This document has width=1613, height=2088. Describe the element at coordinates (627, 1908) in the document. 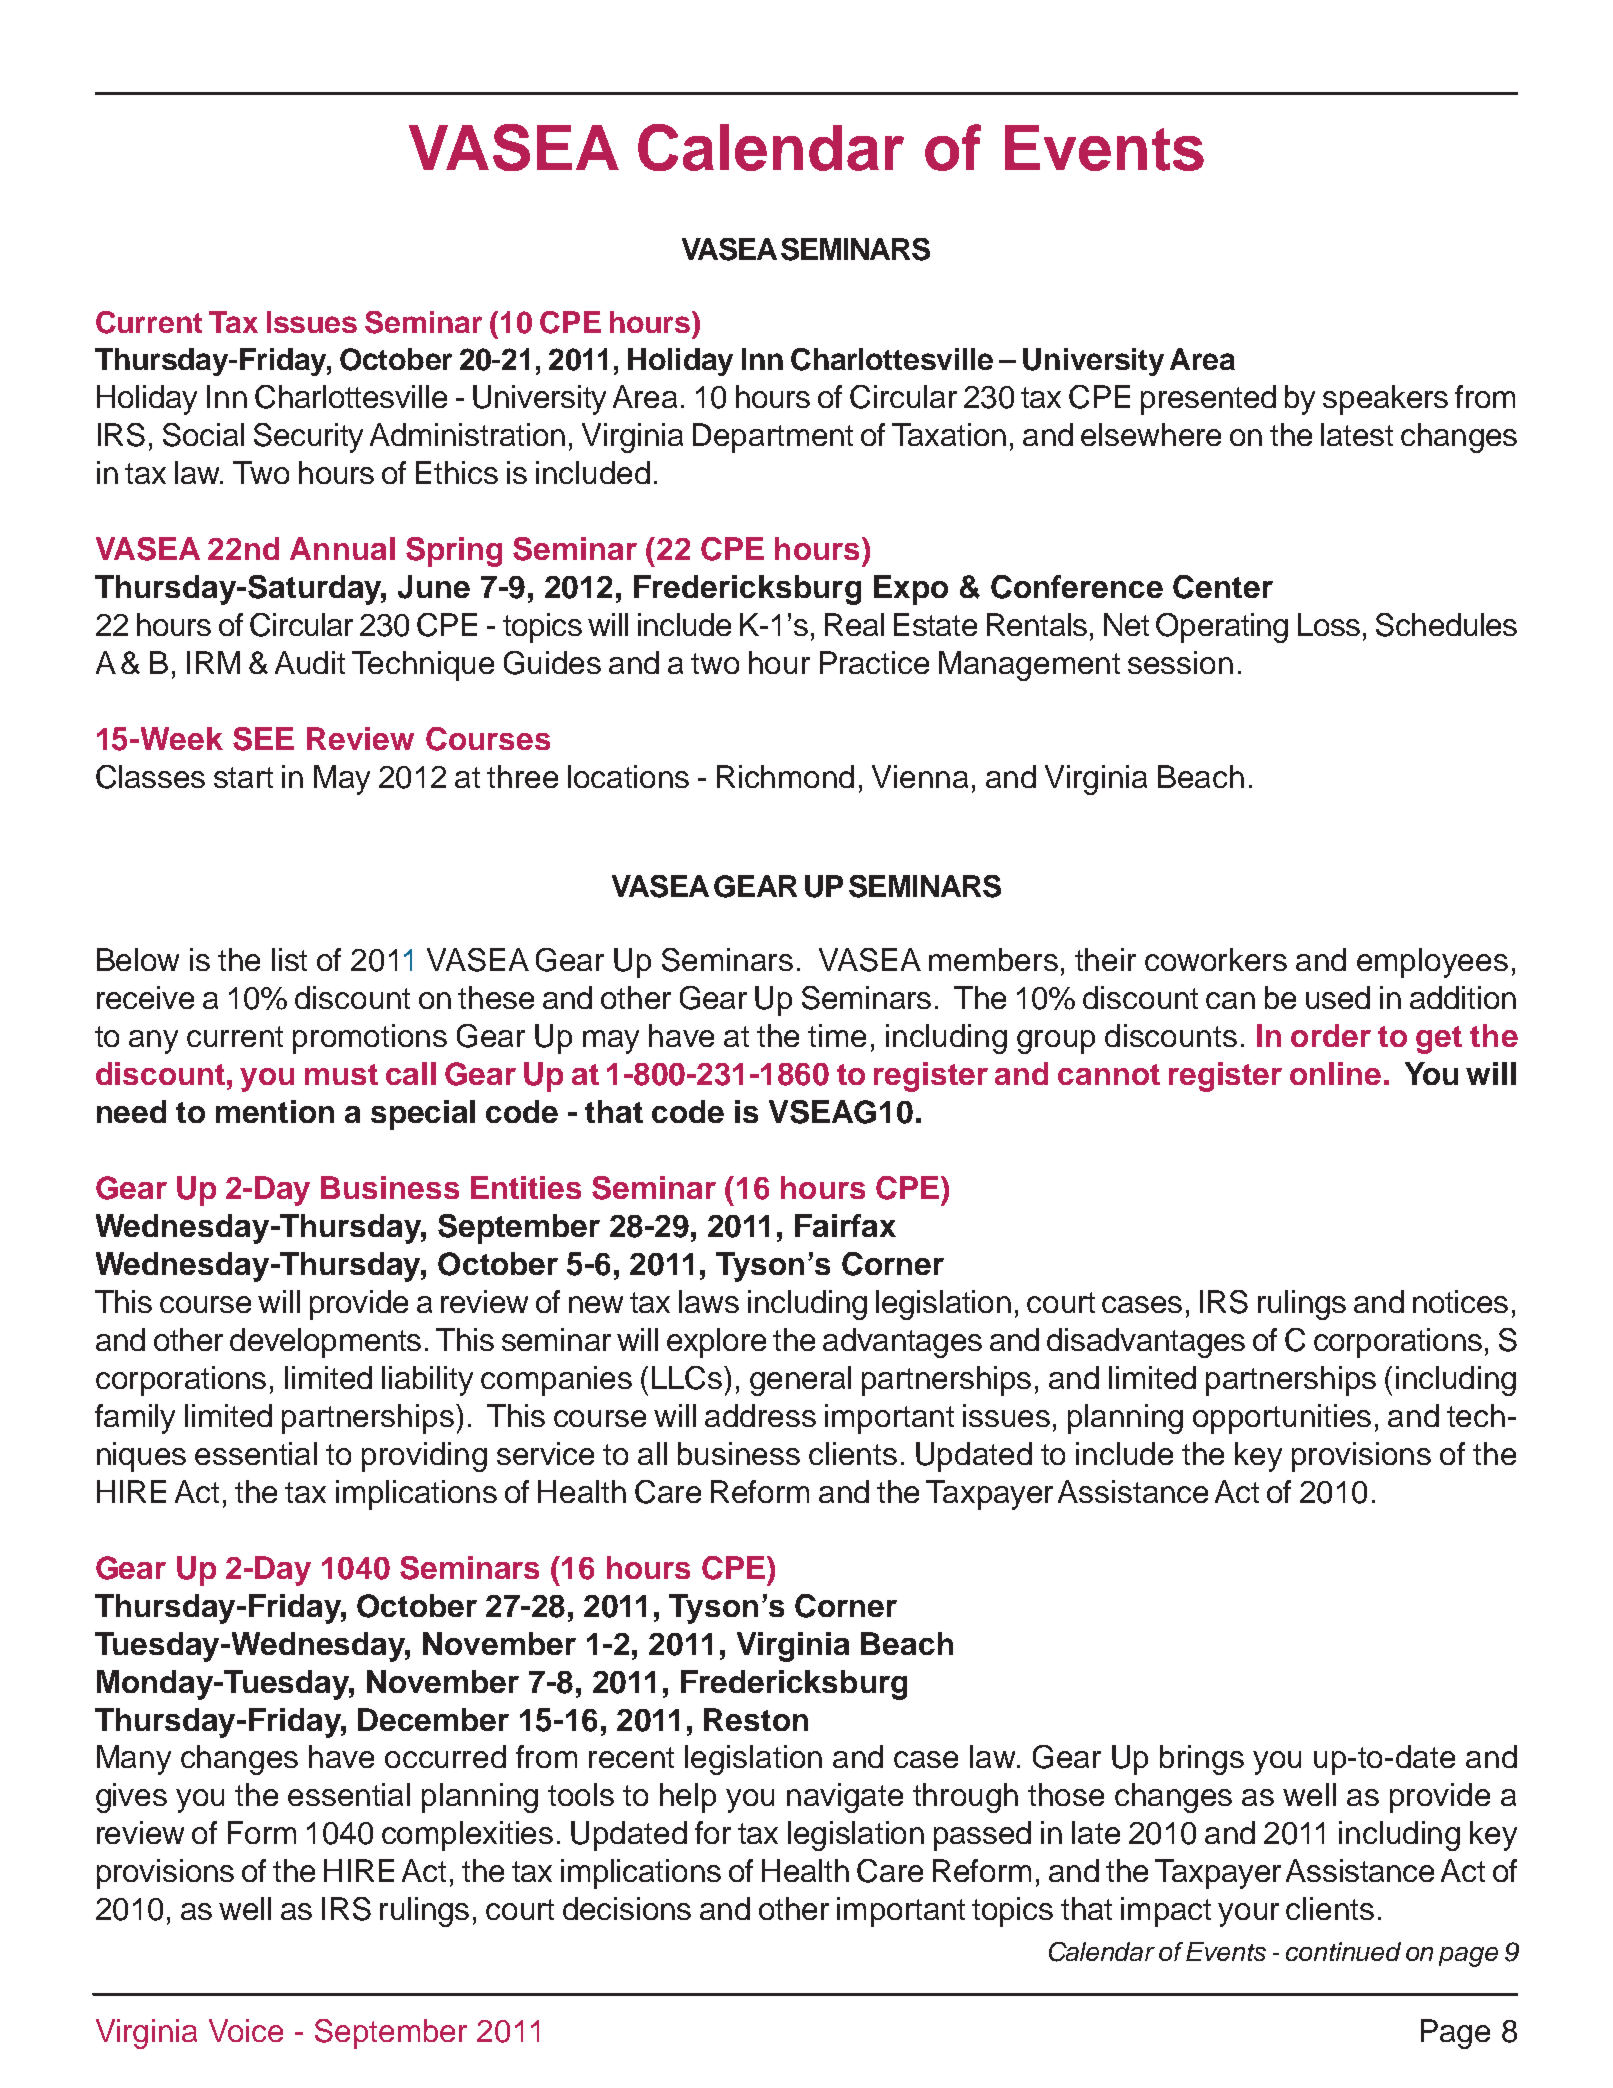

I see `decisions` at that location.
